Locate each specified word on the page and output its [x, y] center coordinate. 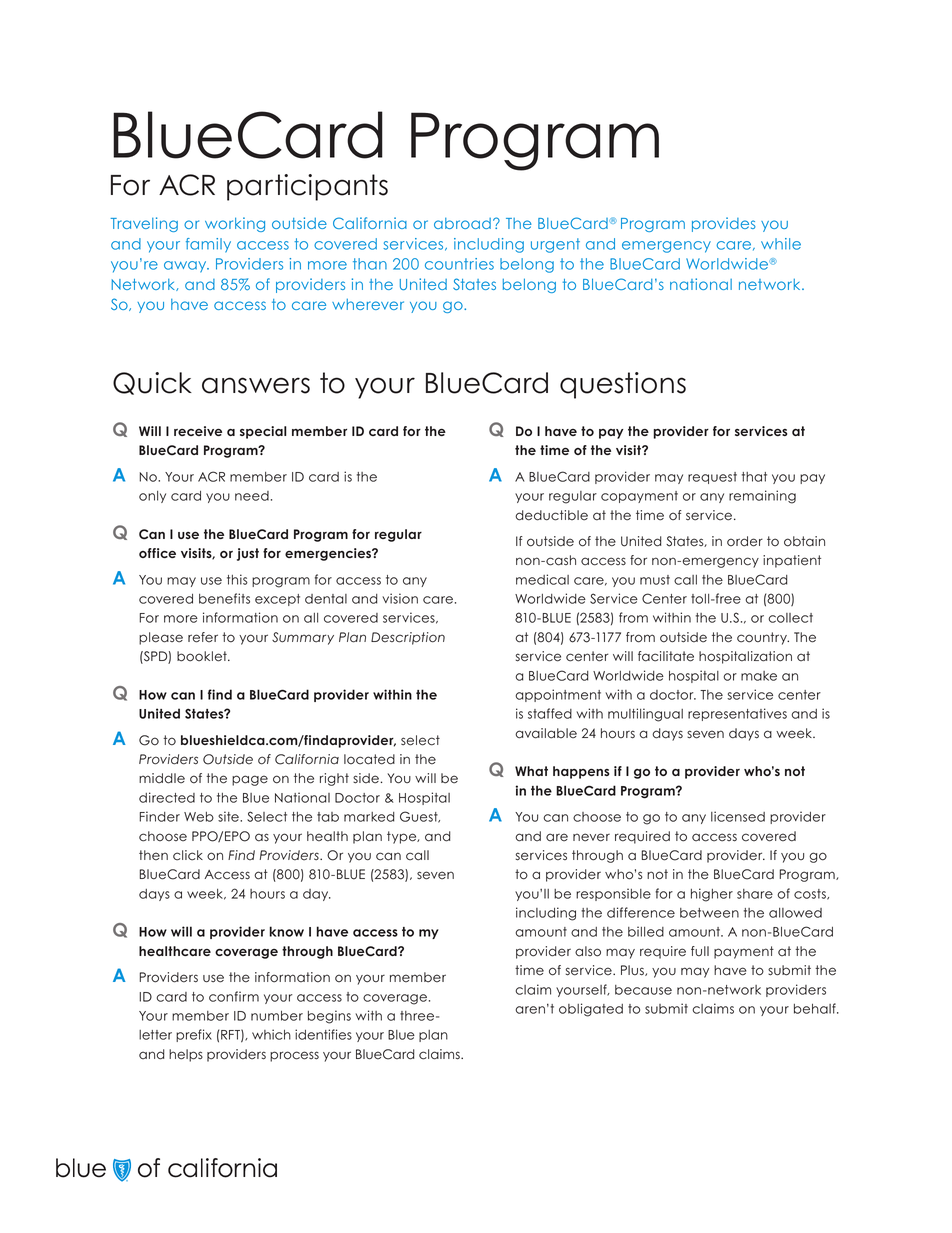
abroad [462, 223]
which [271, 1034]
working [235, 224]
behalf [816, 1008]
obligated [591, 1010]
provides [724, 224]
